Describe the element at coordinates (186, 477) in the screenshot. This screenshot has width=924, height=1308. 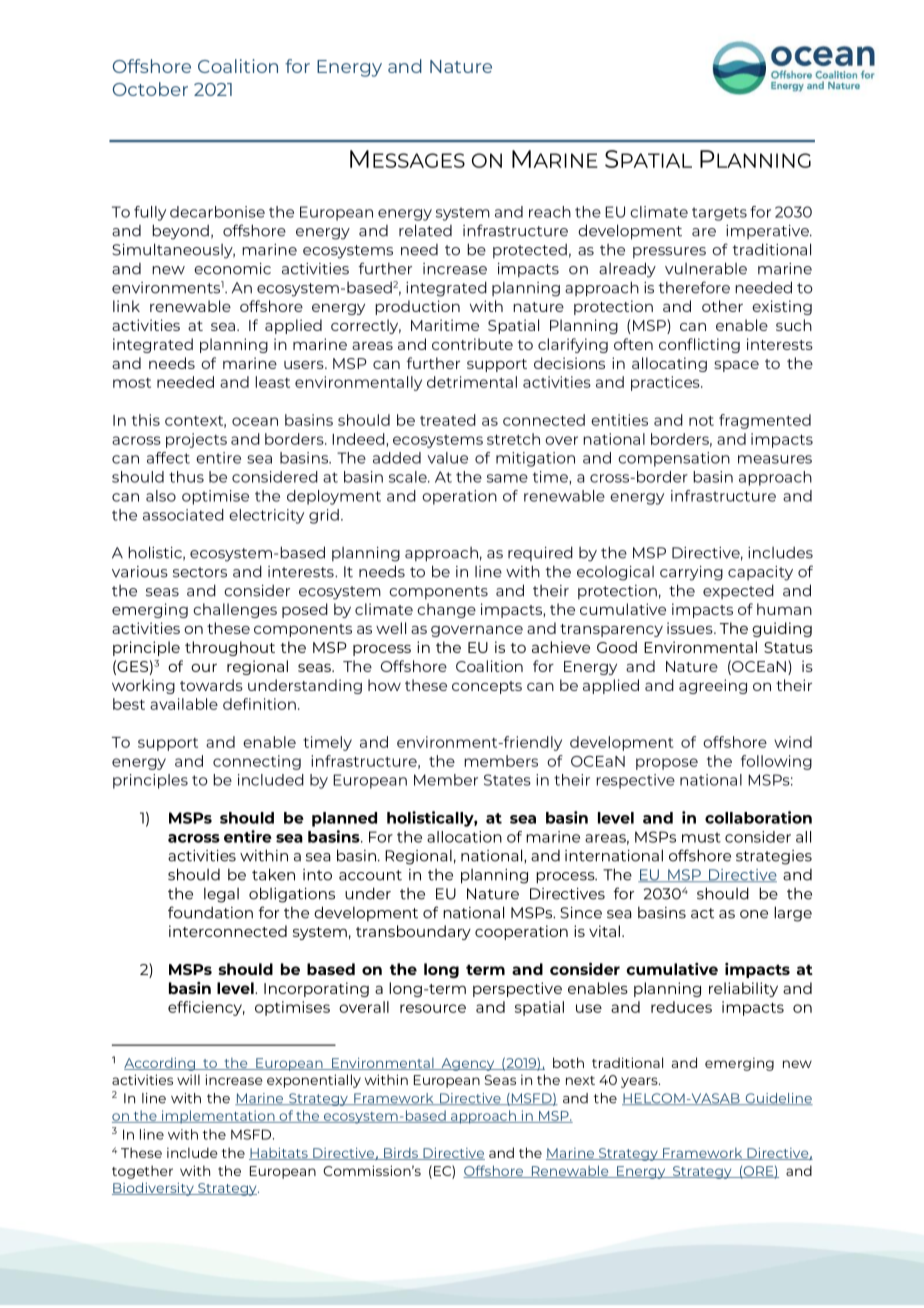
I see `thus` at that location.
